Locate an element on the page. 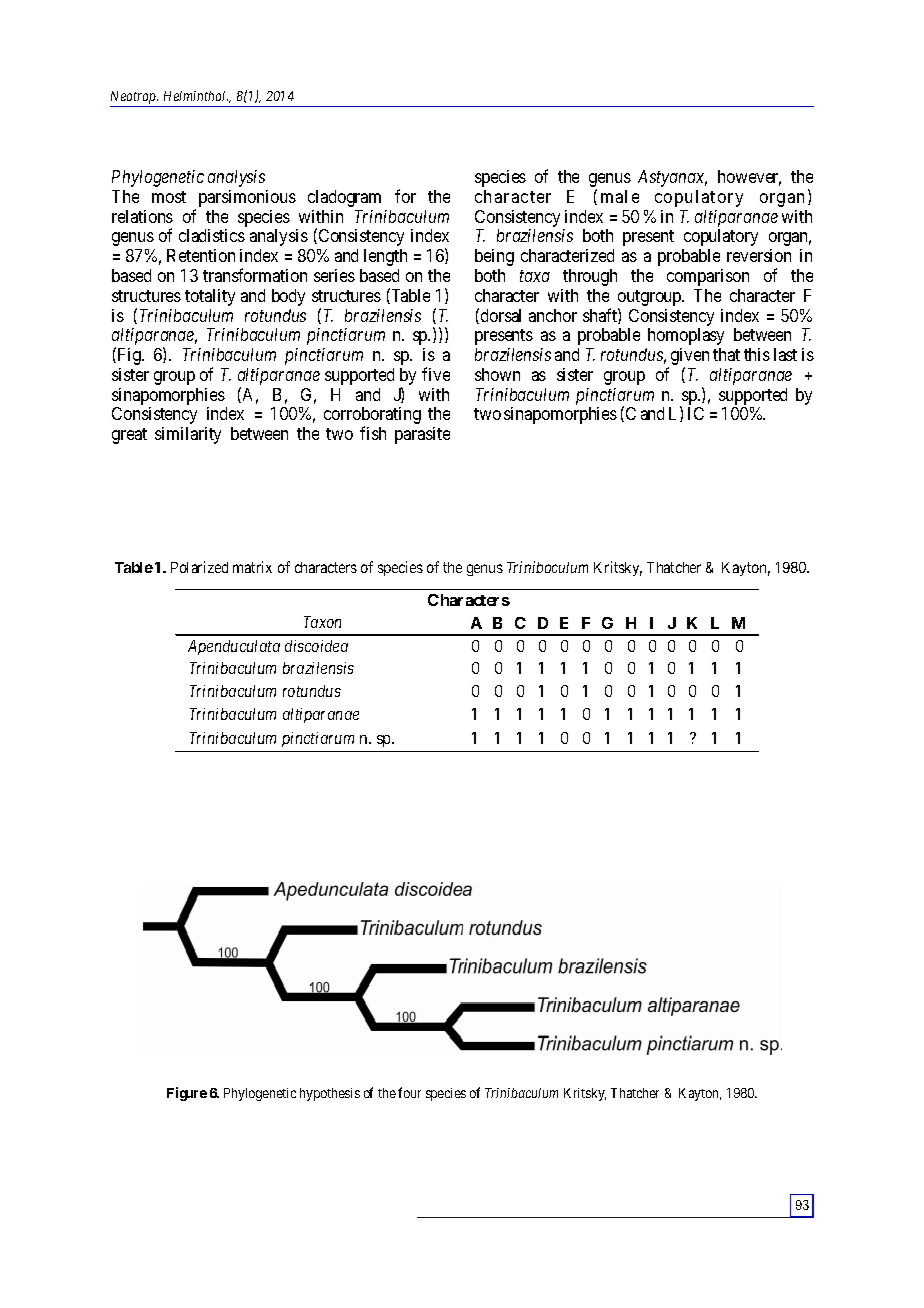 The height and width of the image is (1308, 924). Astyanax is located at coordinates (672, 178).
